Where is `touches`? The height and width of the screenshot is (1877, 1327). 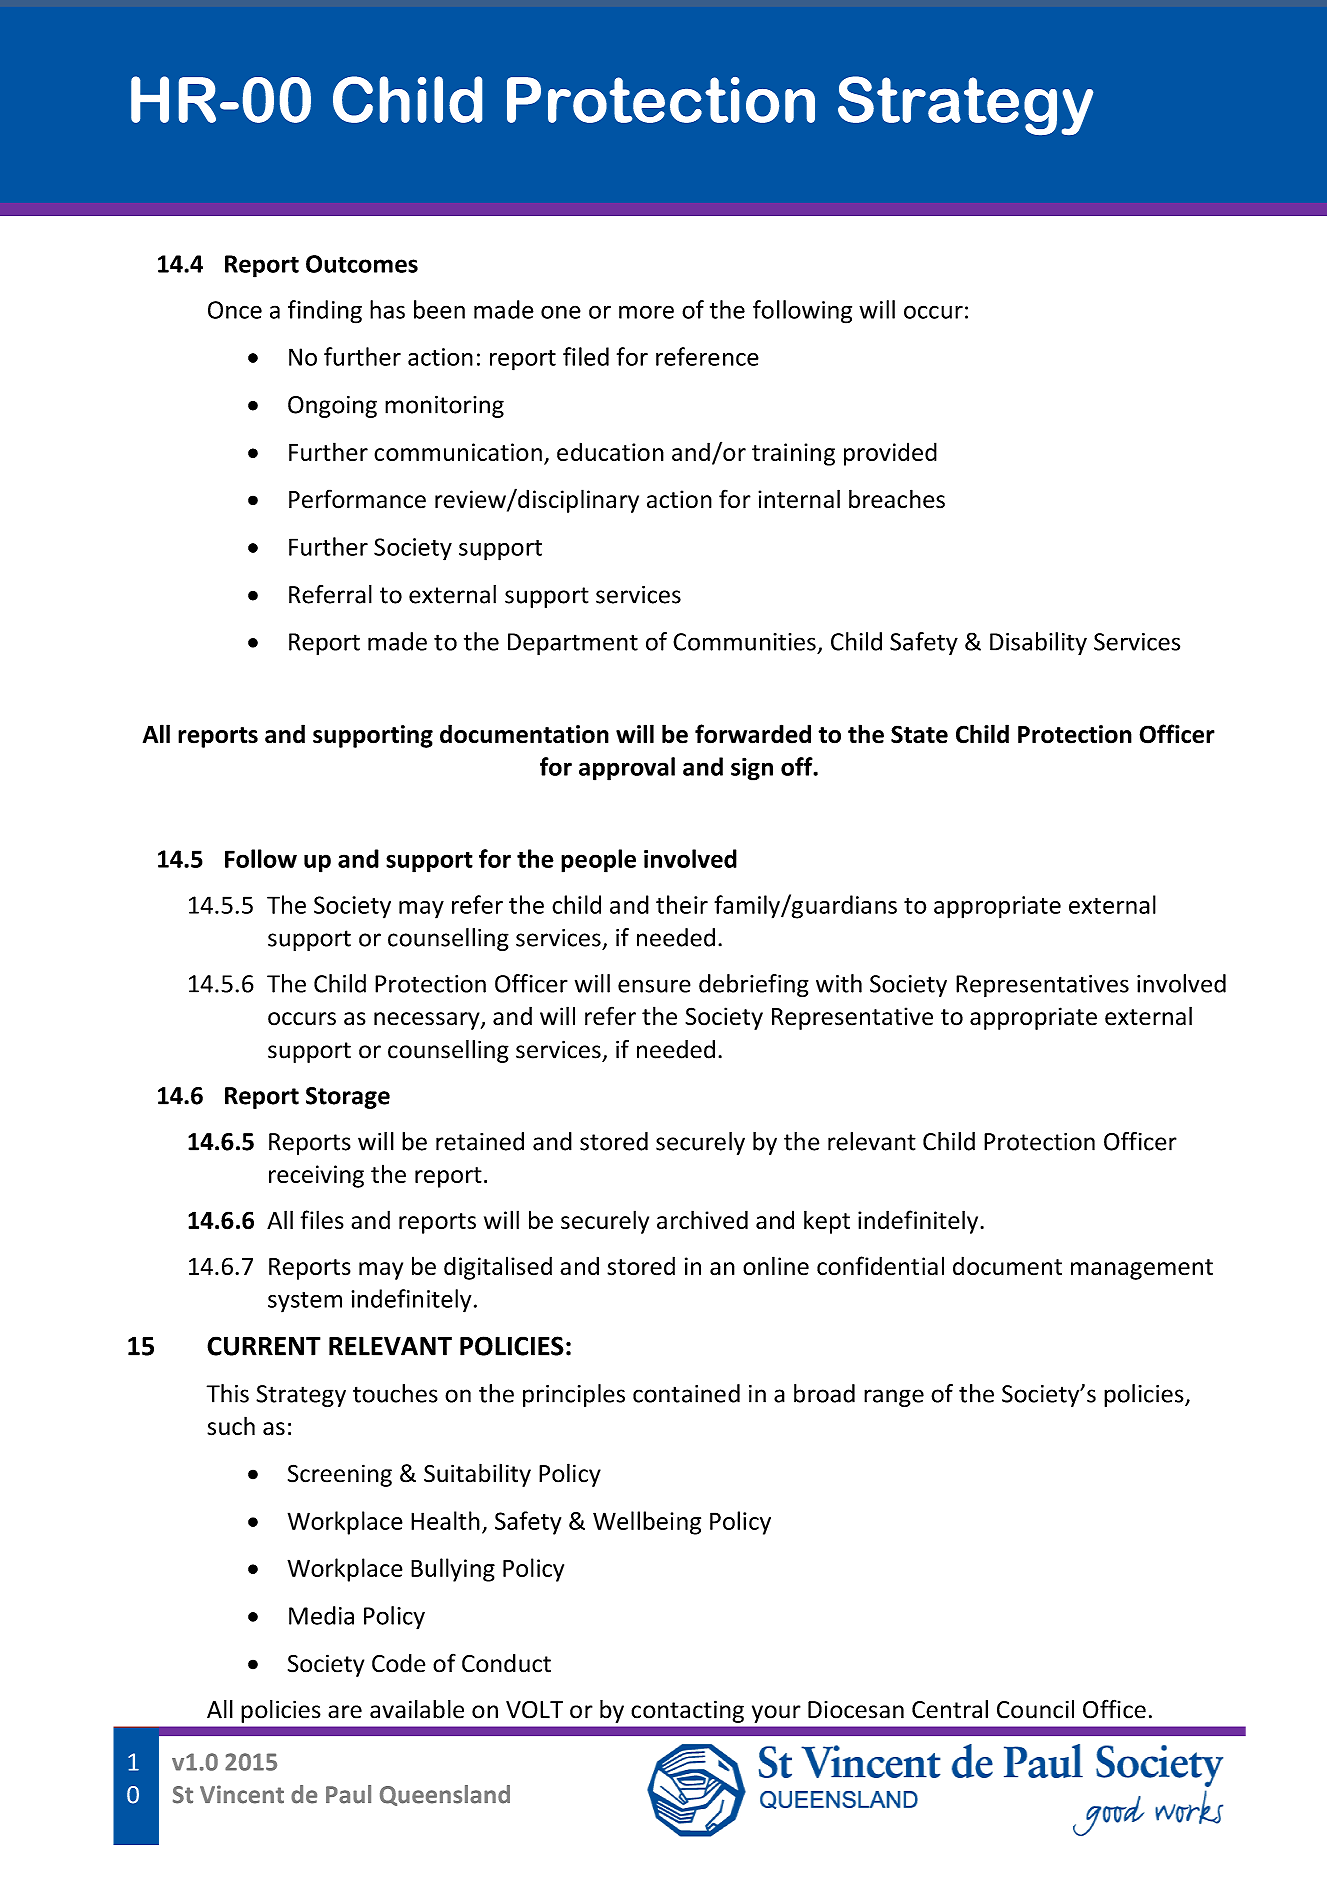
touches is located at coordinates (395, 1393).
